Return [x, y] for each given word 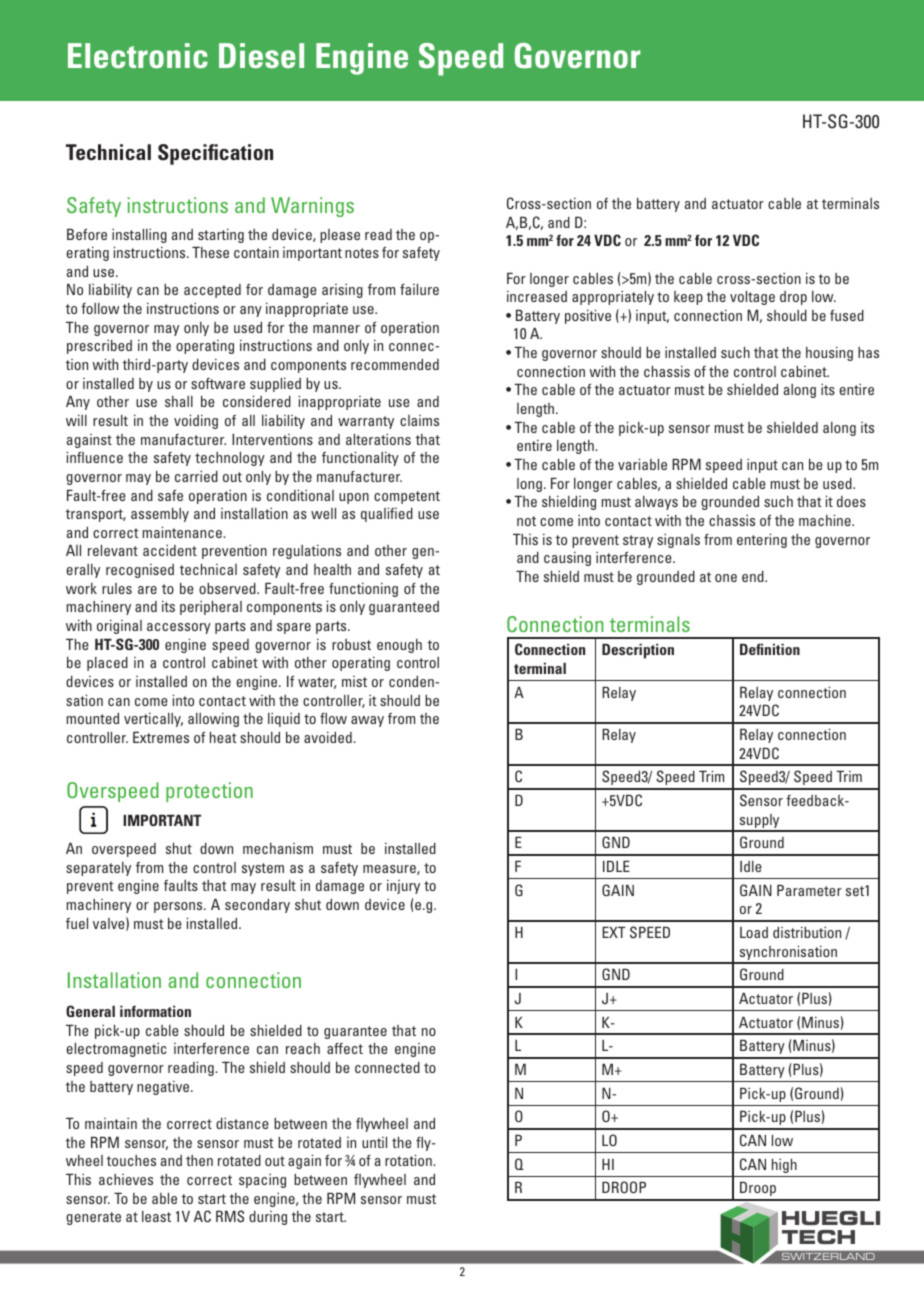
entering [762, 541]
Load [754, 932]
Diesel [261, 55]
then [199, 1160]
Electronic [138, 55]
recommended [395, 364]
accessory [179, 628]
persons [179, 907]
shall [179, 401]
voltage [752, 298]
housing [829, 354]
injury [403, 887]
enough [399, 646]
